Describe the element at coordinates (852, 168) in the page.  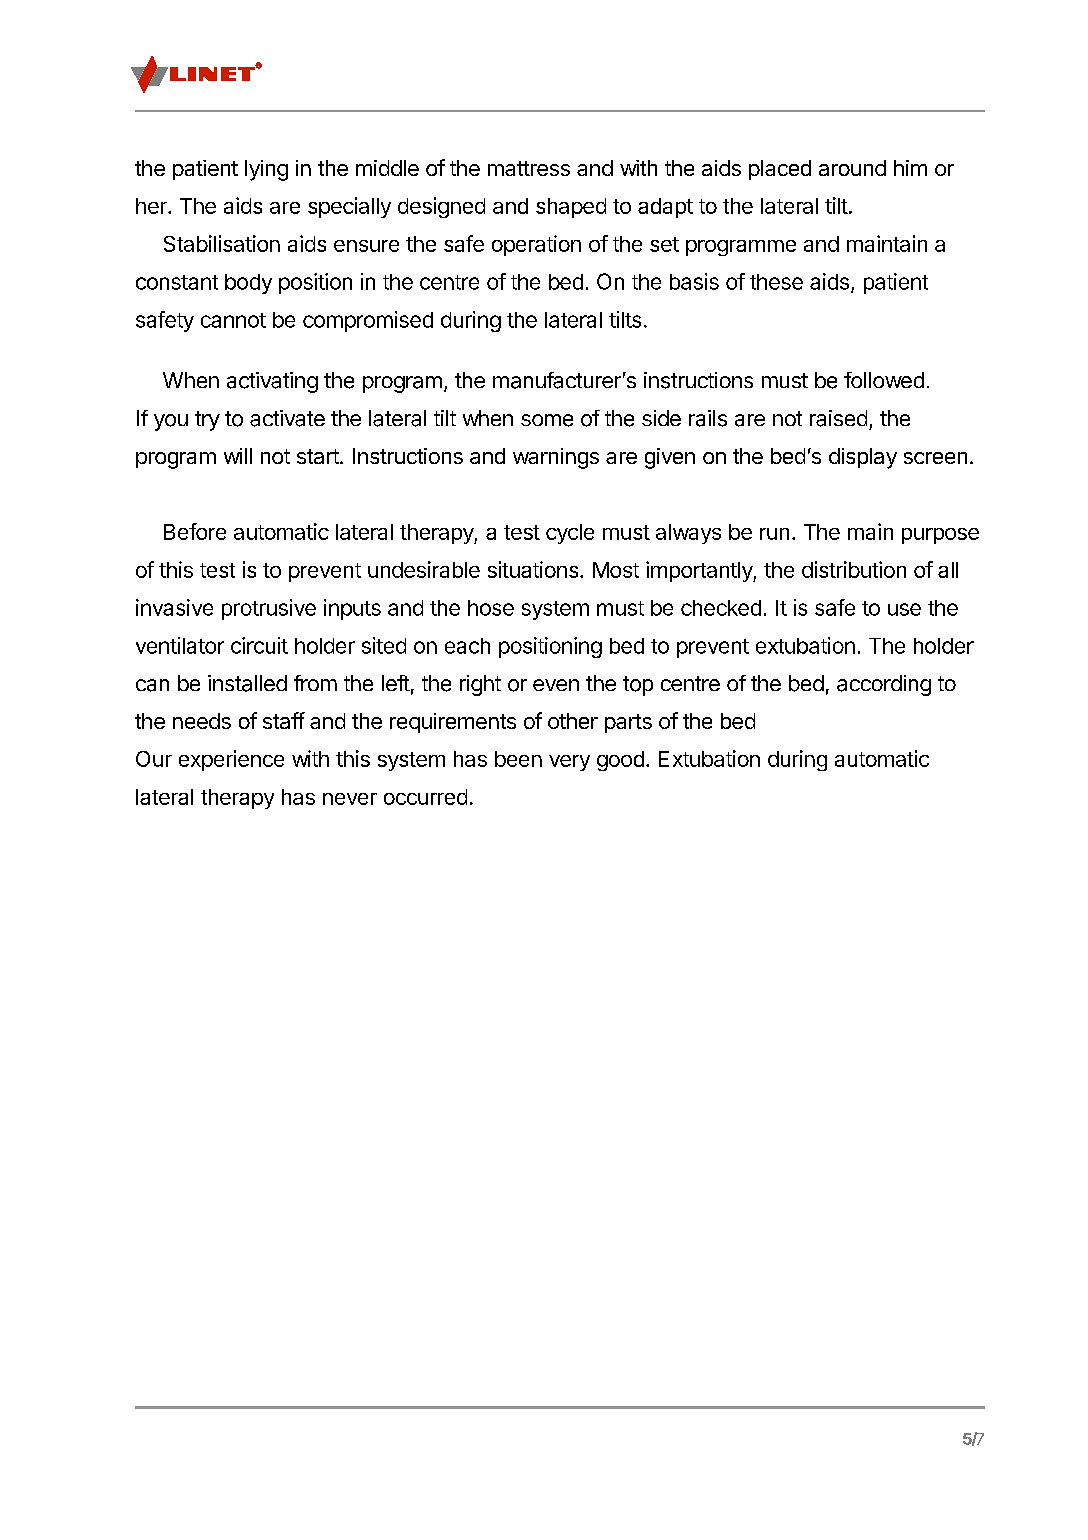
I see `around` at that location.
